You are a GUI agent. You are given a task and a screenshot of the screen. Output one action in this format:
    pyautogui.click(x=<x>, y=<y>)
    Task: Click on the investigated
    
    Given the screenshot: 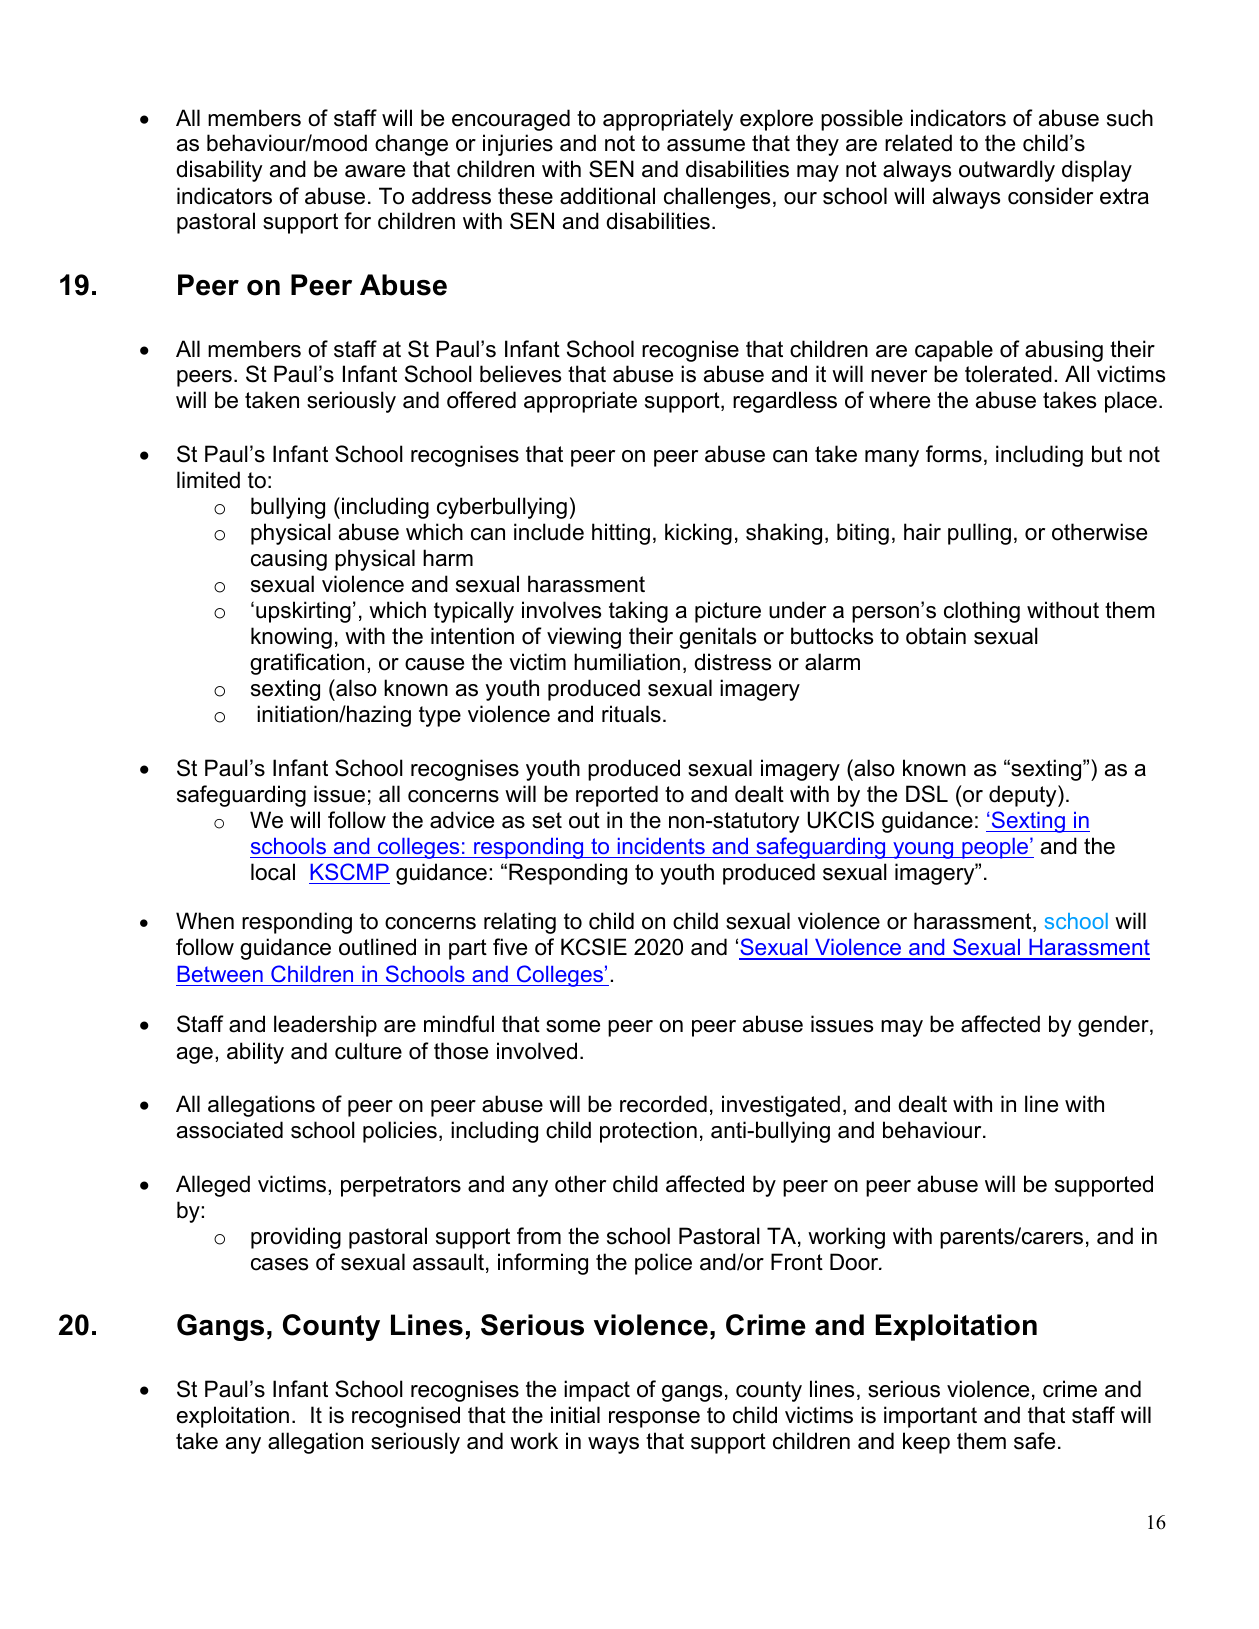 What is the action you would take?
    pyautogui.click(x=781, y=1106)
